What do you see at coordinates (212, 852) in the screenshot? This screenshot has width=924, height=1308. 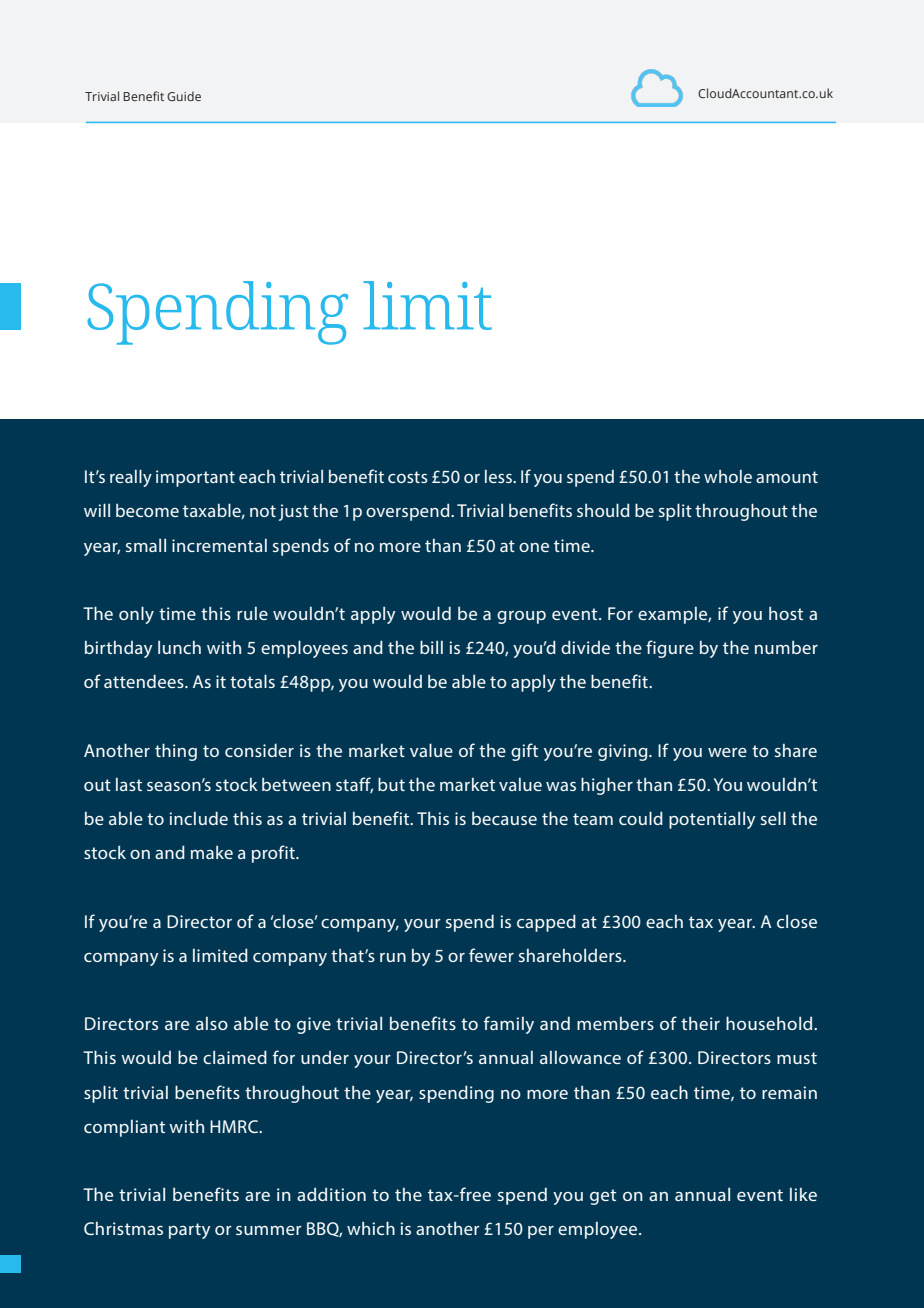 I see `make` at bounding box center [212, 852].
